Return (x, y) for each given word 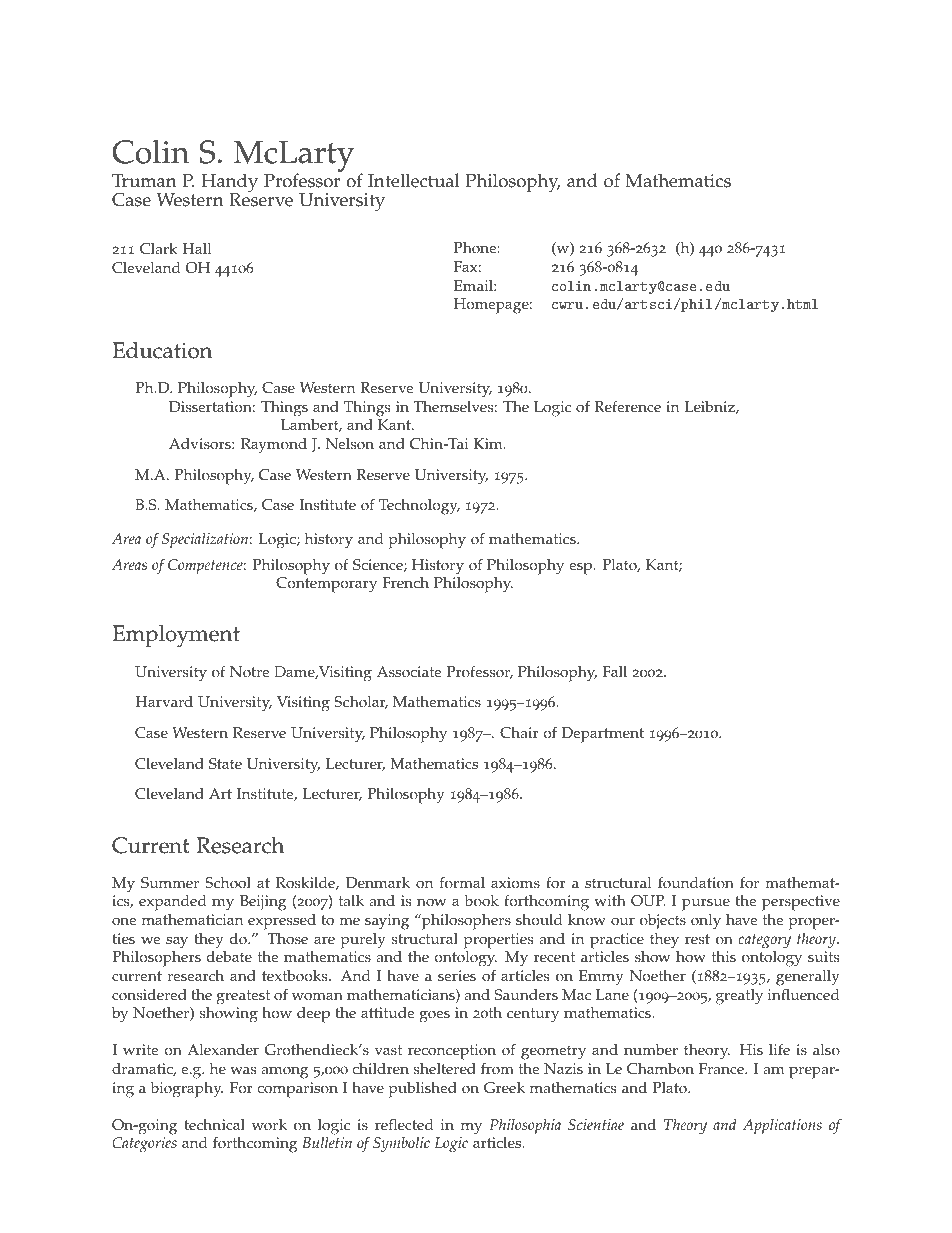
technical (214, 1125)
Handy (229, 184)
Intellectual (414, 180)
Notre (249, 672)
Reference (628, 406)
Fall (614, 671)
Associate (409, 672)
